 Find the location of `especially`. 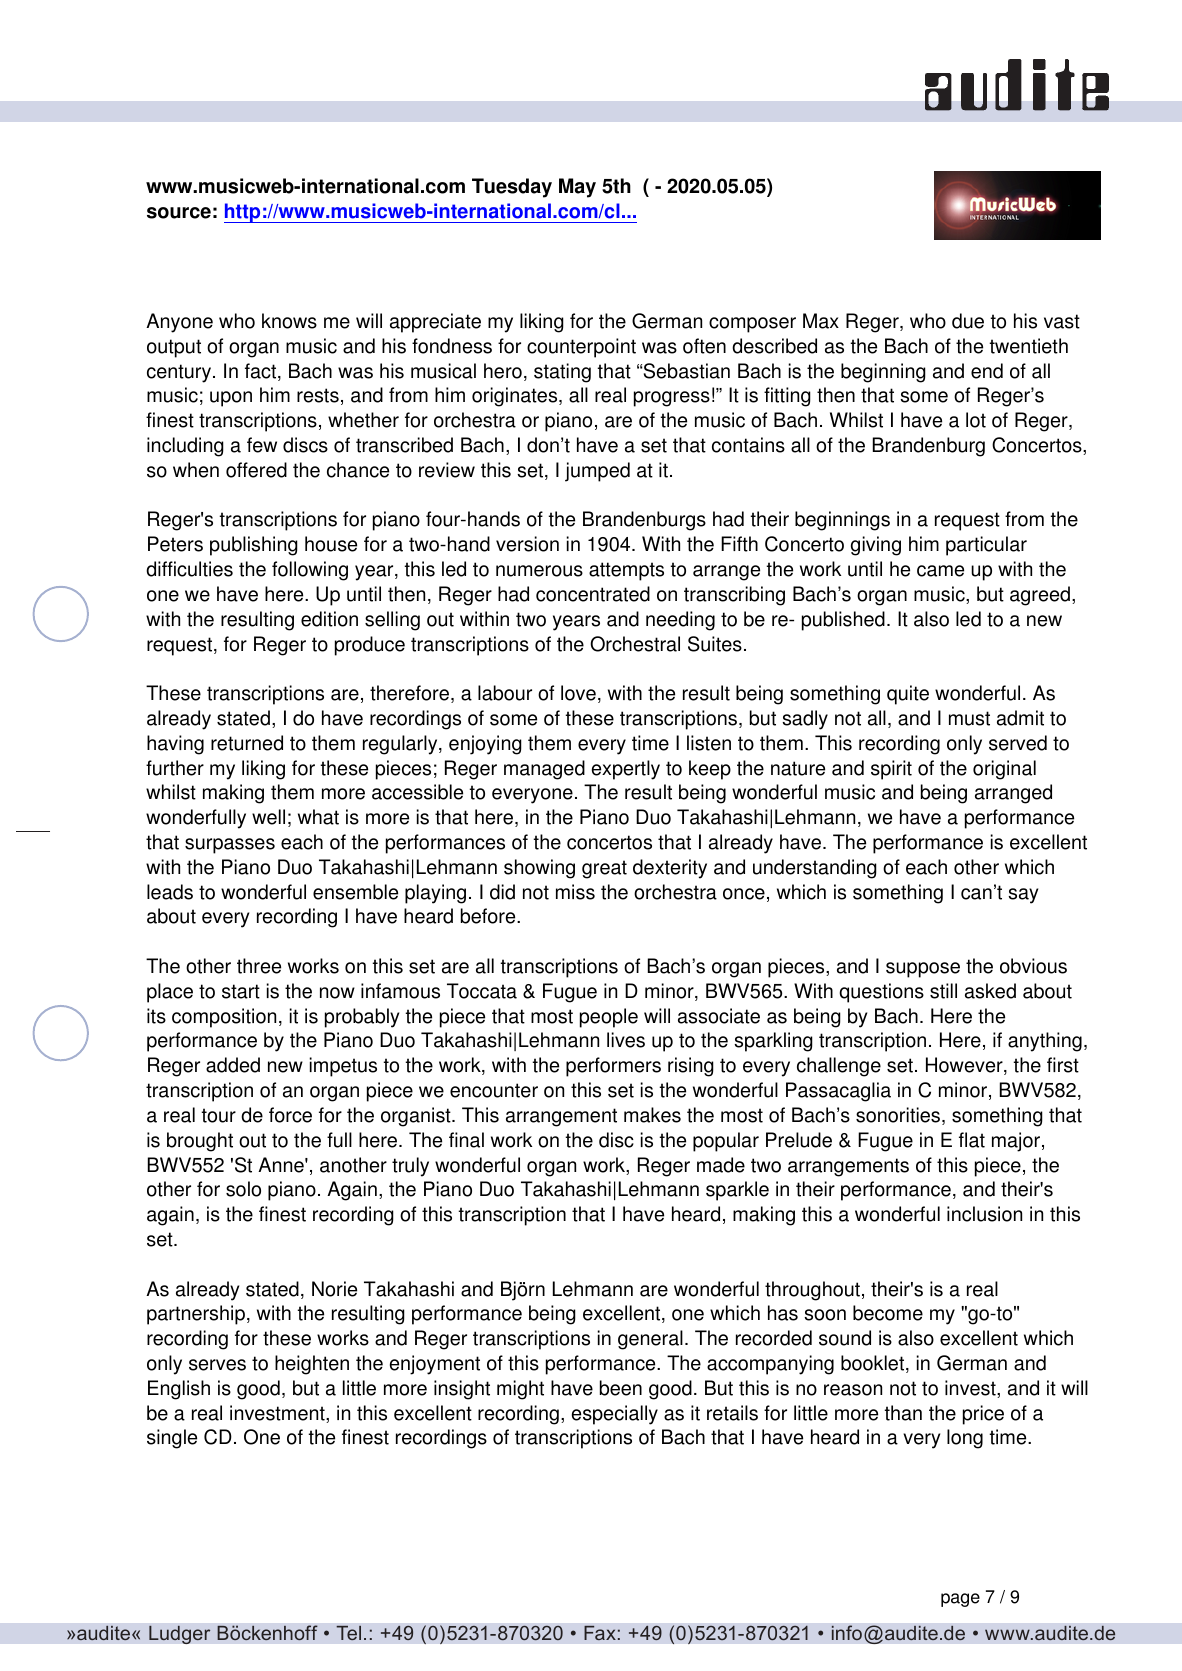

especially is located at coordinates (615, 1415).
